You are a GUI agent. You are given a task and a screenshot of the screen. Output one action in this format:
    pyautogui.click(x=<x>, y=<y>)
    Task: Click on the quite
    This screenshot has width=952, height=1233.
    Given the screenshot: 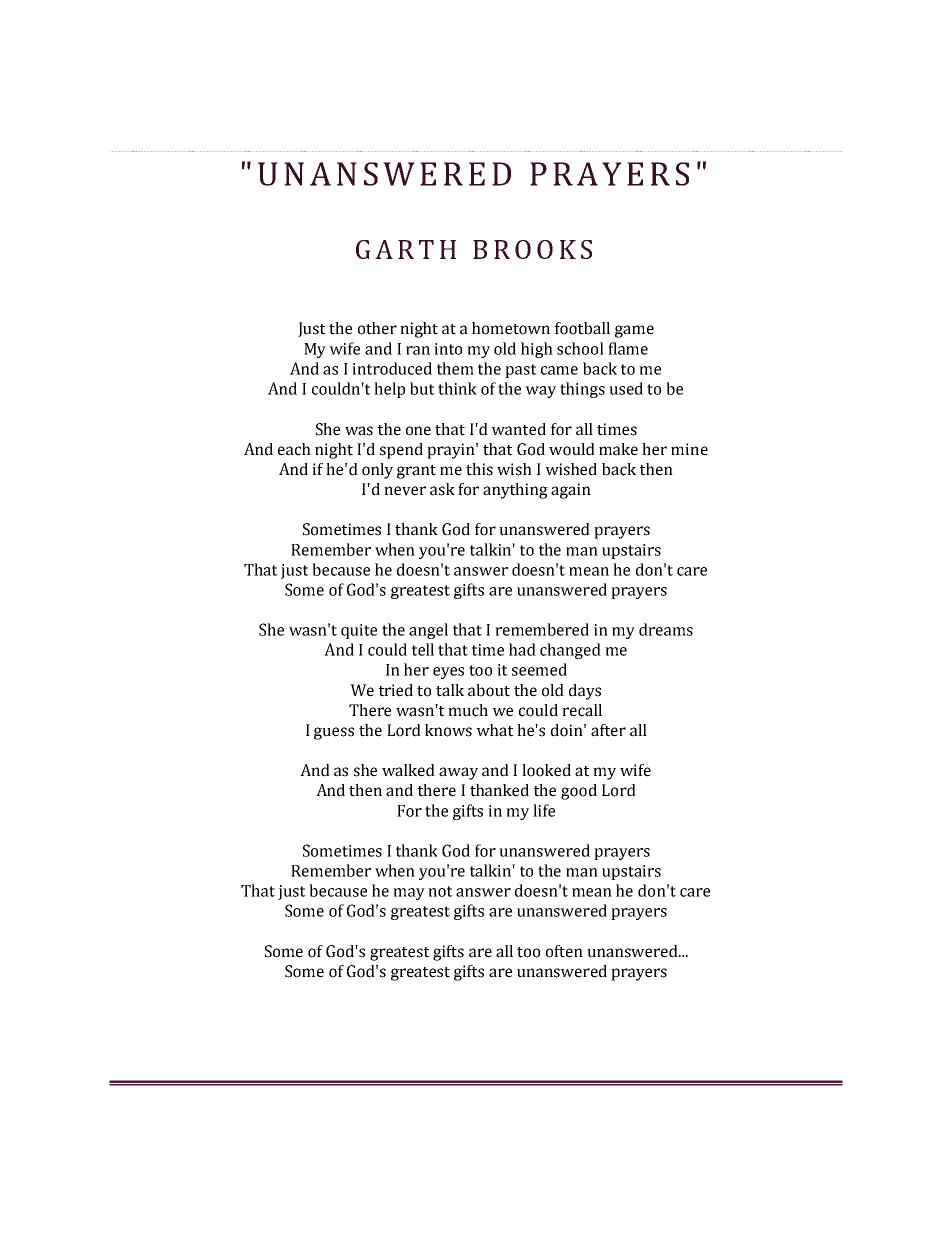 What is the action you would take?
    pyautogui.click(x=359, y=631)
